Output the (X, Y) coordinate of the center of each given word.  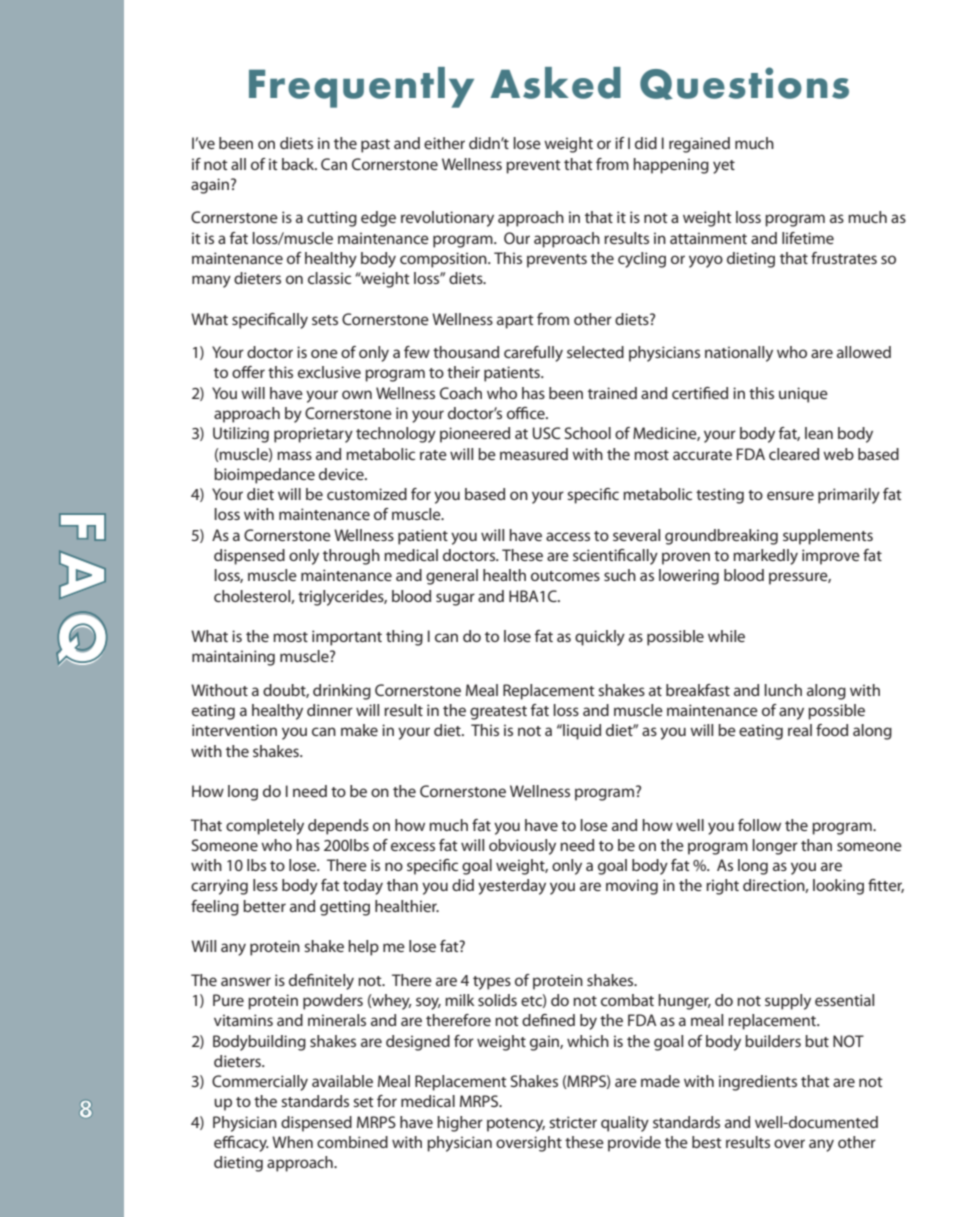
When (292, 1142)
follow (759, 825)
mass (294, 455)
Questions (744, 83)
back (299, 164)
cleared (794, 454)
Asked (556, 83)
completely (265, 827)
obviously (522, 847)
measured (534, 454)
